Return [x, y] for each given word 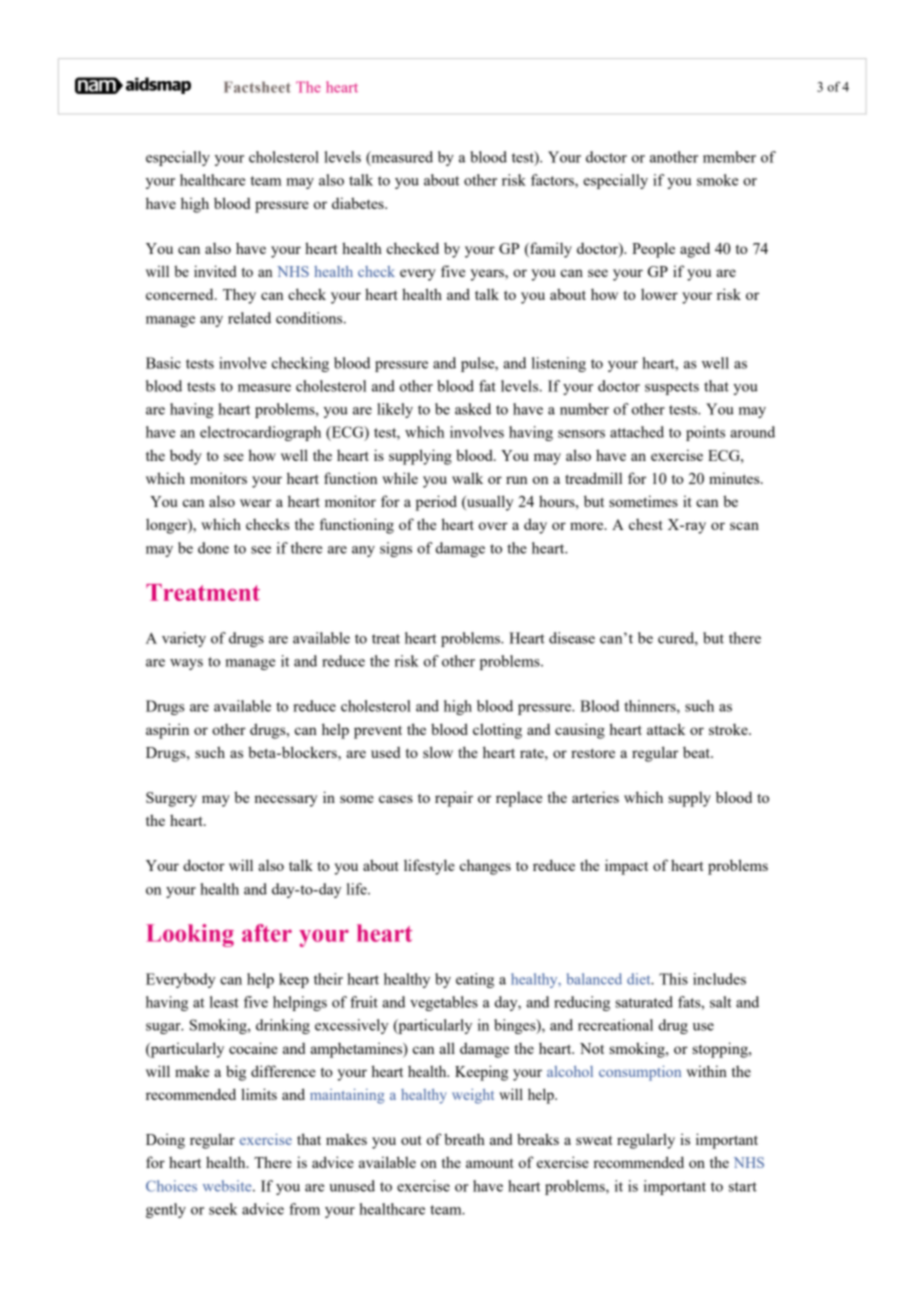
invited [215, 271]
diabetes [359, 203]
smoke [717, 180]
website [228, 1186]
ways [186, 664]
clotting [497, 731]
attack [666, 729]
